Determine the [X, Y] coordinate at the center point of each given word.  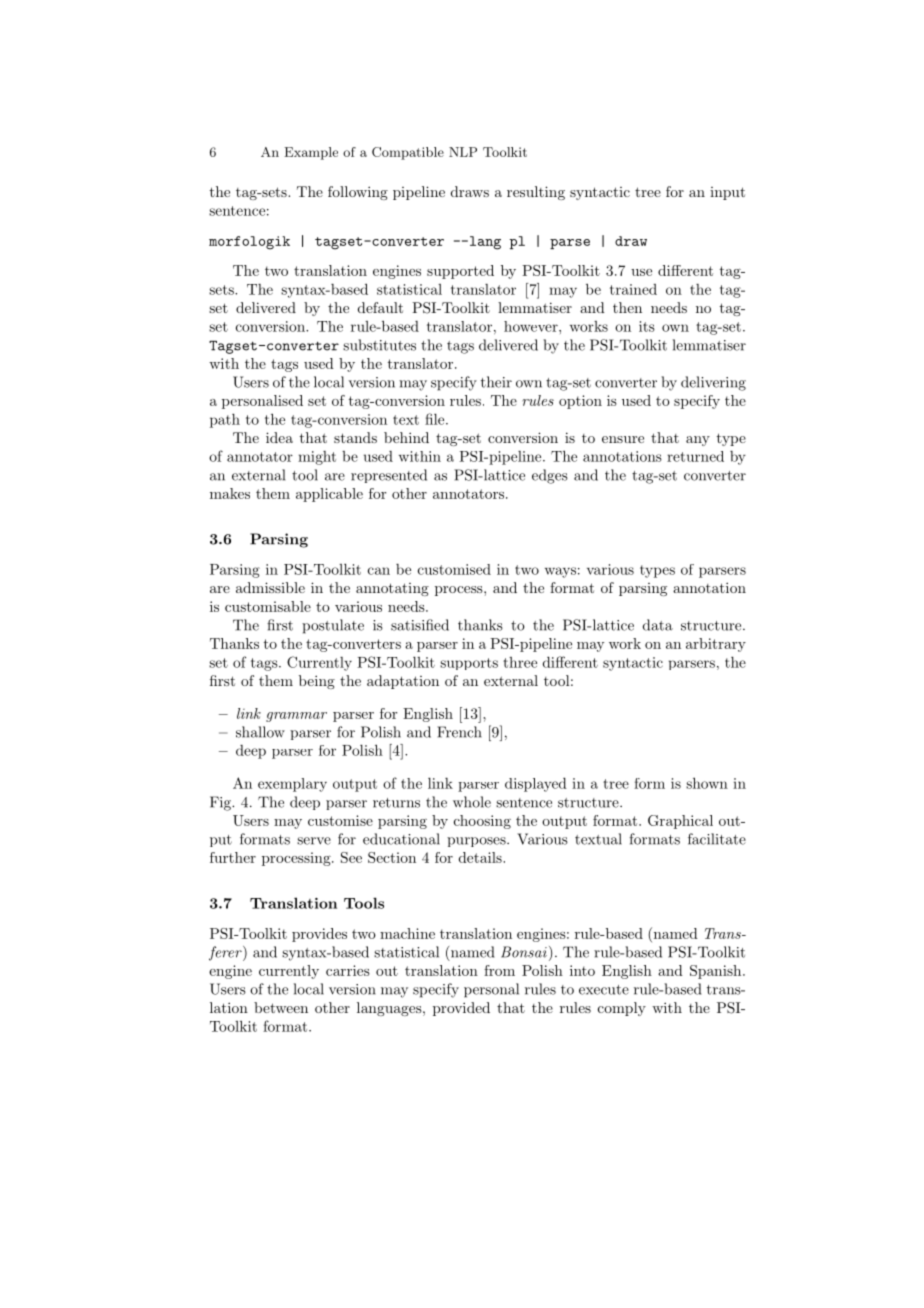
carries [348, 970]
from [499, 970]
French [459, 732]
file [434, 419]
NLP [463, 152]
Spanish [715, 972]
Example [311, 153]
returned [695, 456]
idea [279, 437]
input [727, 193]
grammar [296, 717]
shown [707, 783]
